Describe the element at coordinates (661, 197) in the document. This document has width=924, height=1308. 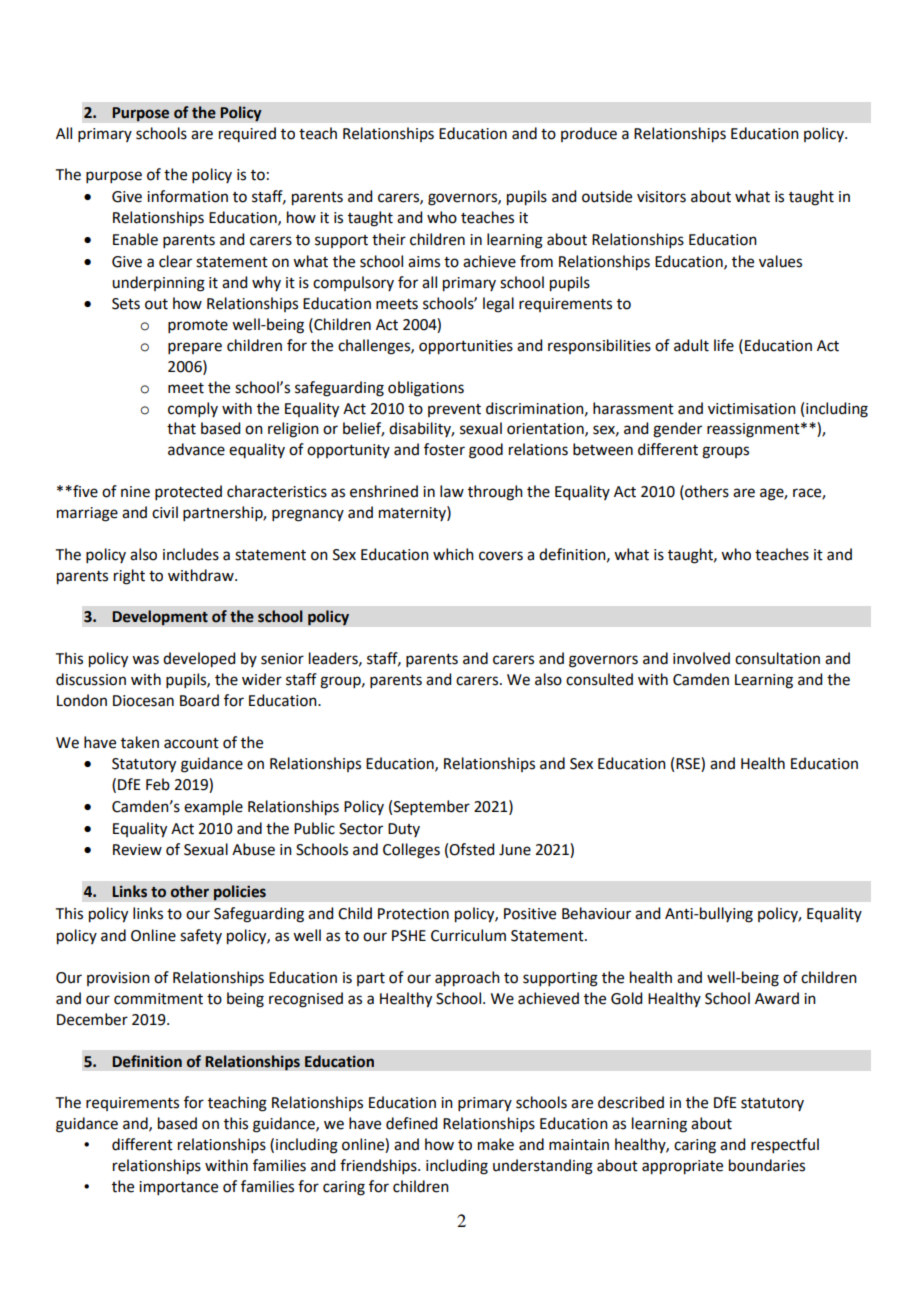
I see `visitors` at that location.
